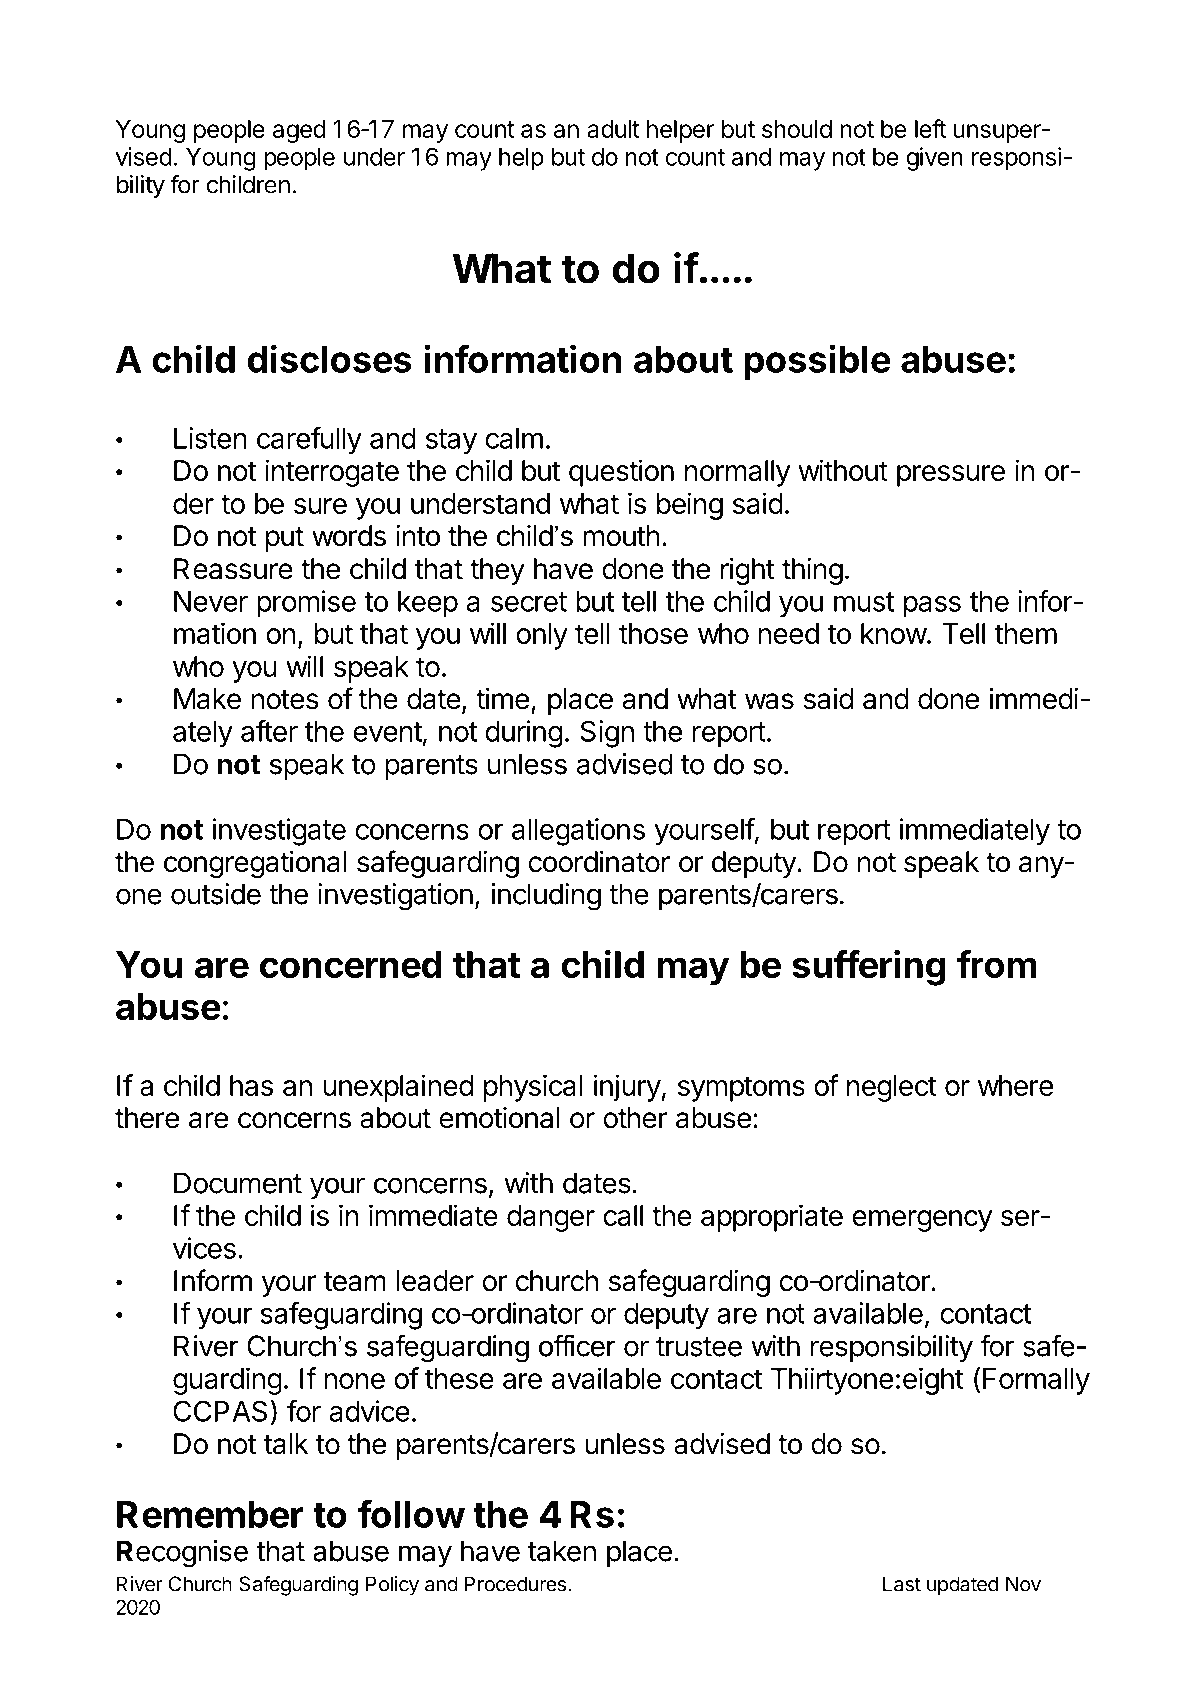  What do you see at coordinates (255, 864) in the screenshot?
I see `congregational` at bounding box center [255, 864].
